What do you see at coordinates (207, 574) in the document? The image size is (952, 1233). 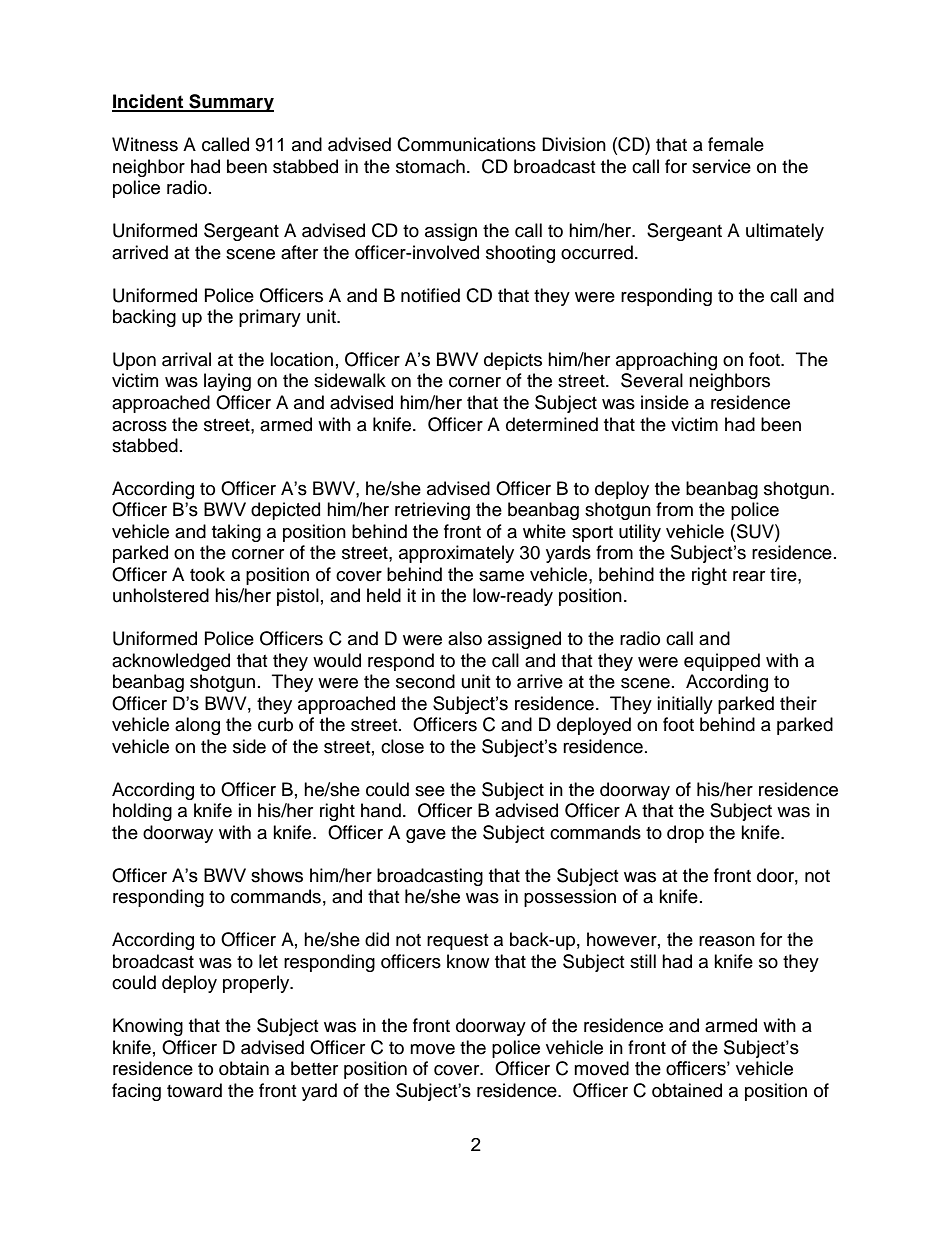 I see `took` at bounding box center [207, 574].
